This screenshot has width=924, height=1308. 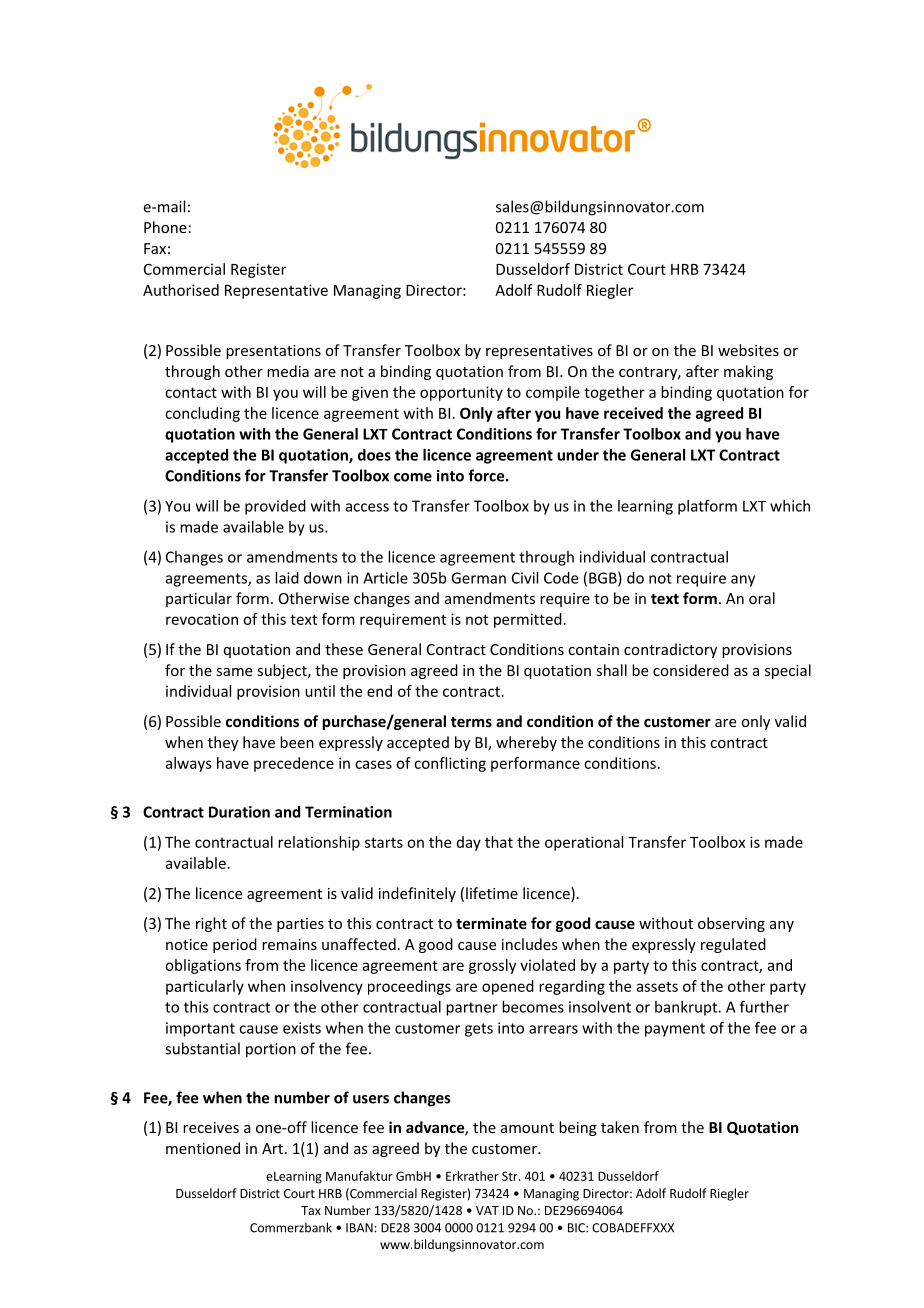 I want to click on taken, so click(x=620, y=1127).
